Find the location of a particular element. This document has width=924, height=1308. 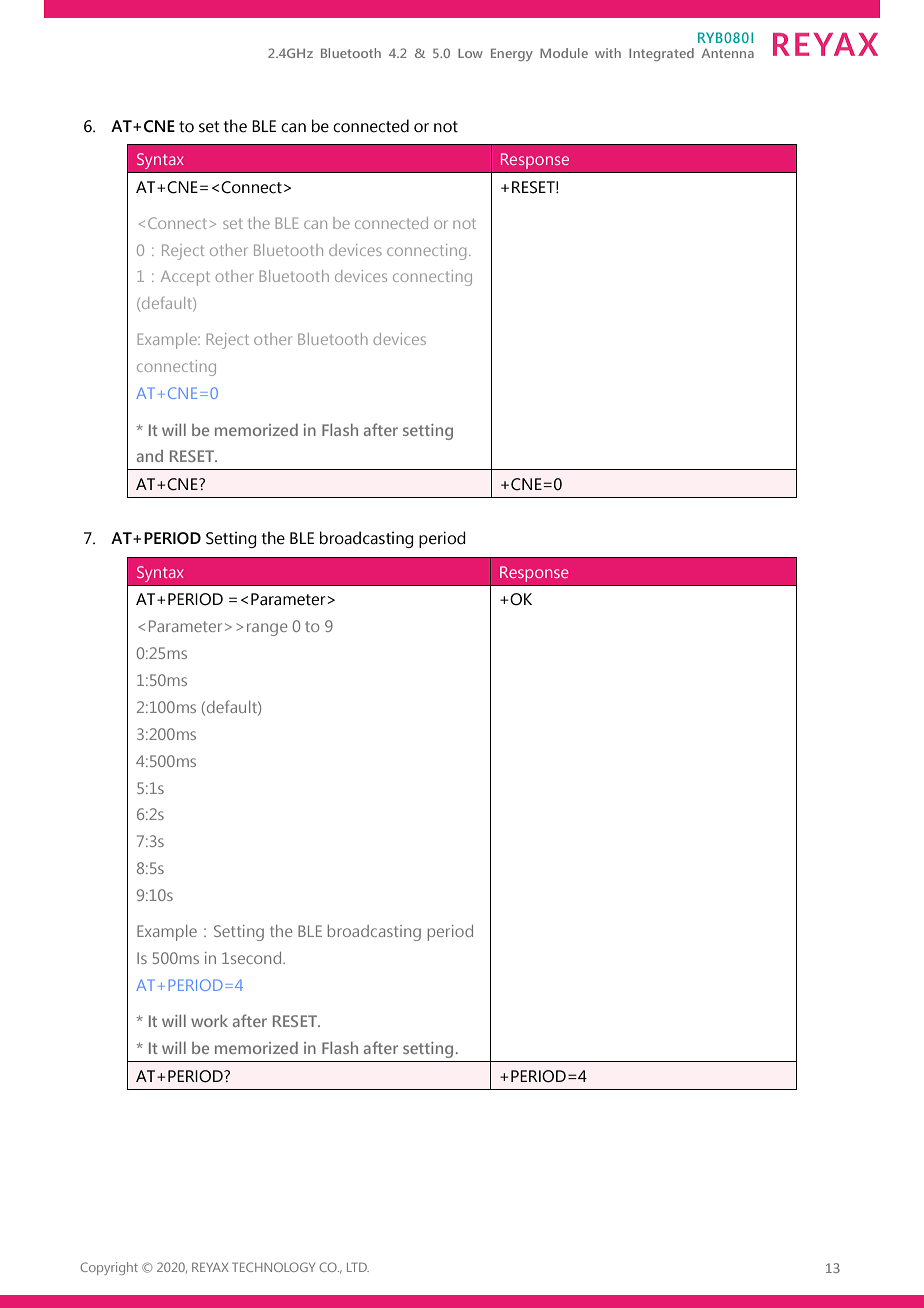

Integrated is located at coordinates (661, 54).
